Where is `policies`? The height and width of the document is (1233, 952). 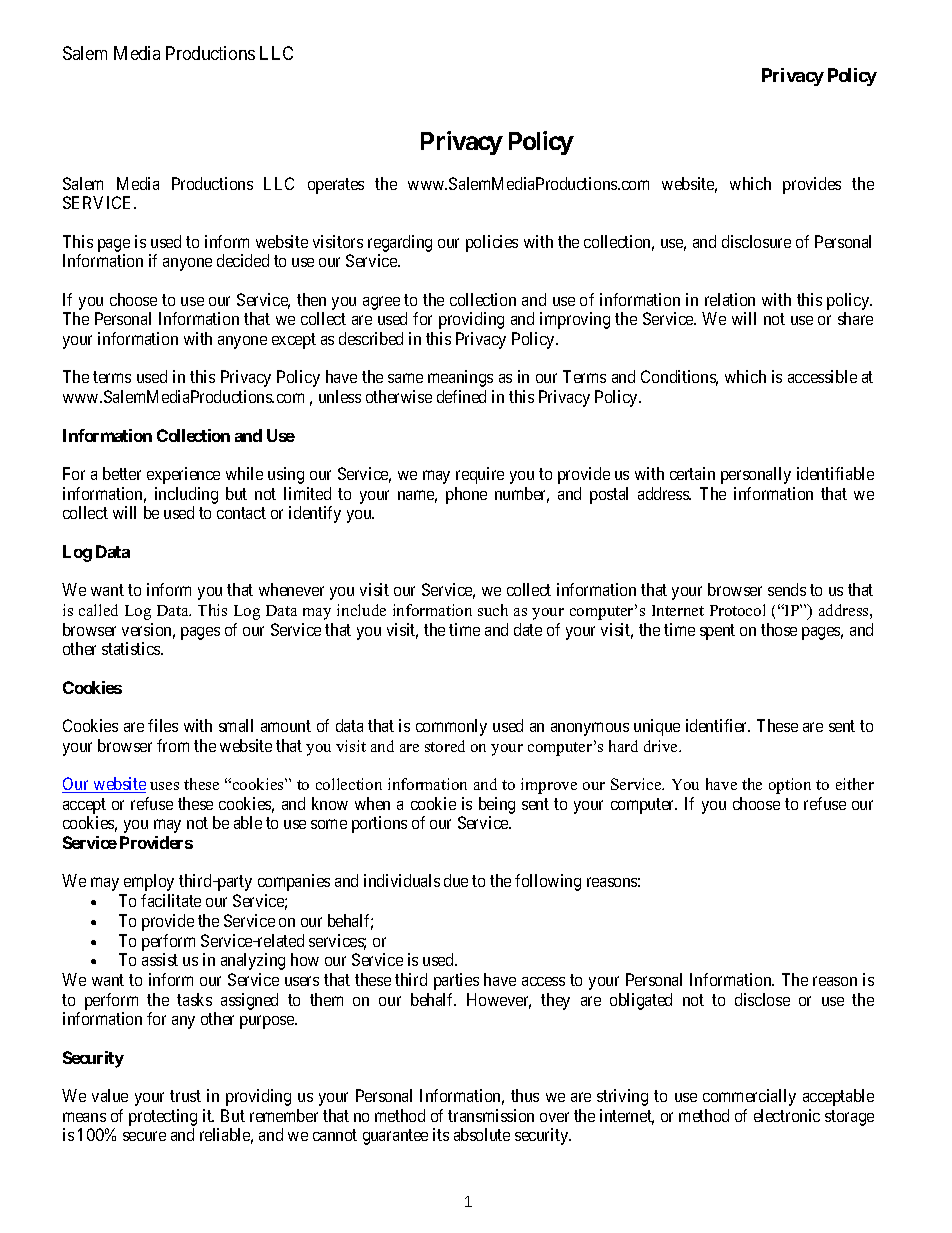 policies is located at coordinates (492, 243).
